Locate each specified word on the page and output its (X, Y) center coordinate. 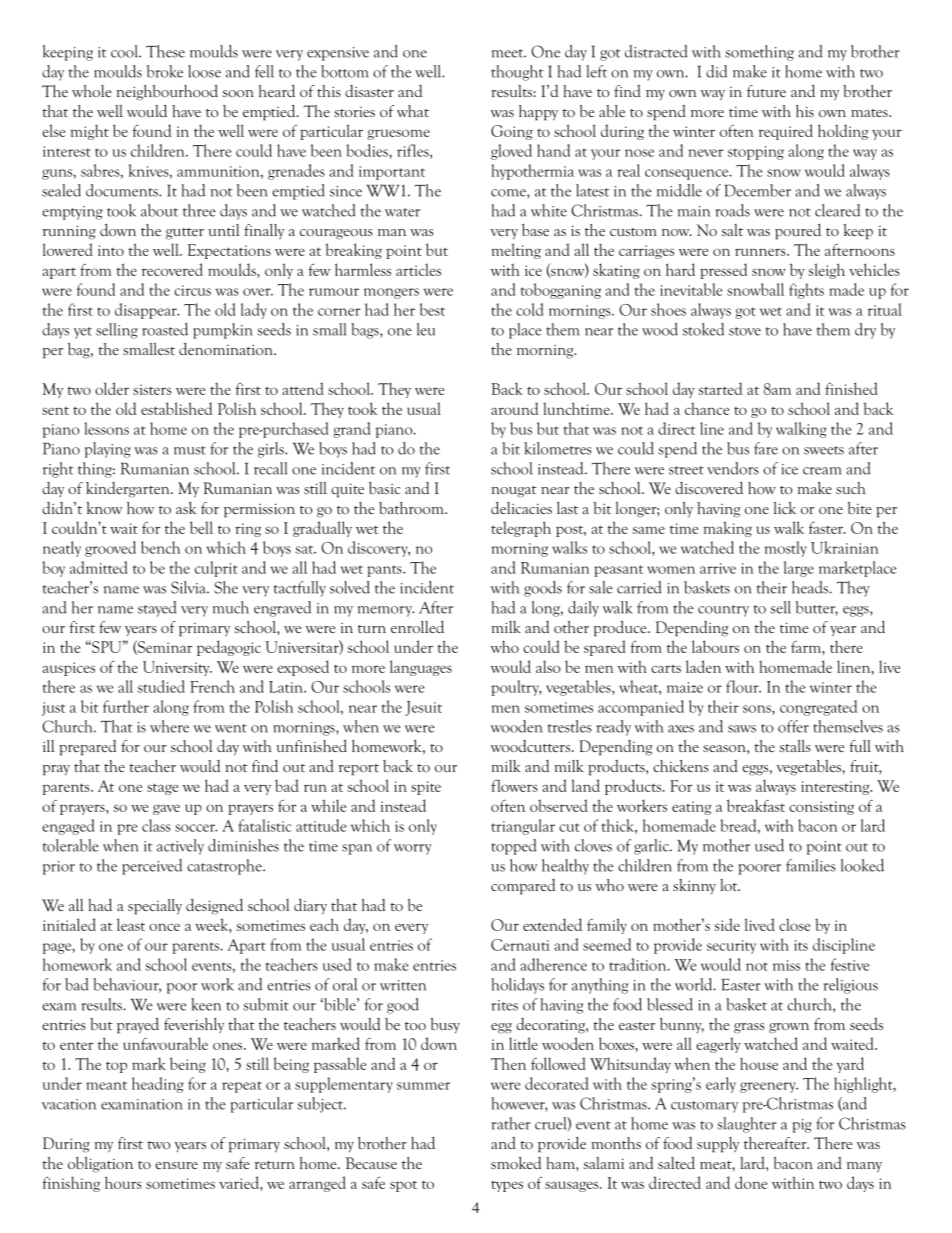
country (723, 611)
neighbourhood (167, 92)
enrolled (417, 627)
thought (517, 73)
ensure (176, 1165)
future (766, 91)
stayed (157, 609)
